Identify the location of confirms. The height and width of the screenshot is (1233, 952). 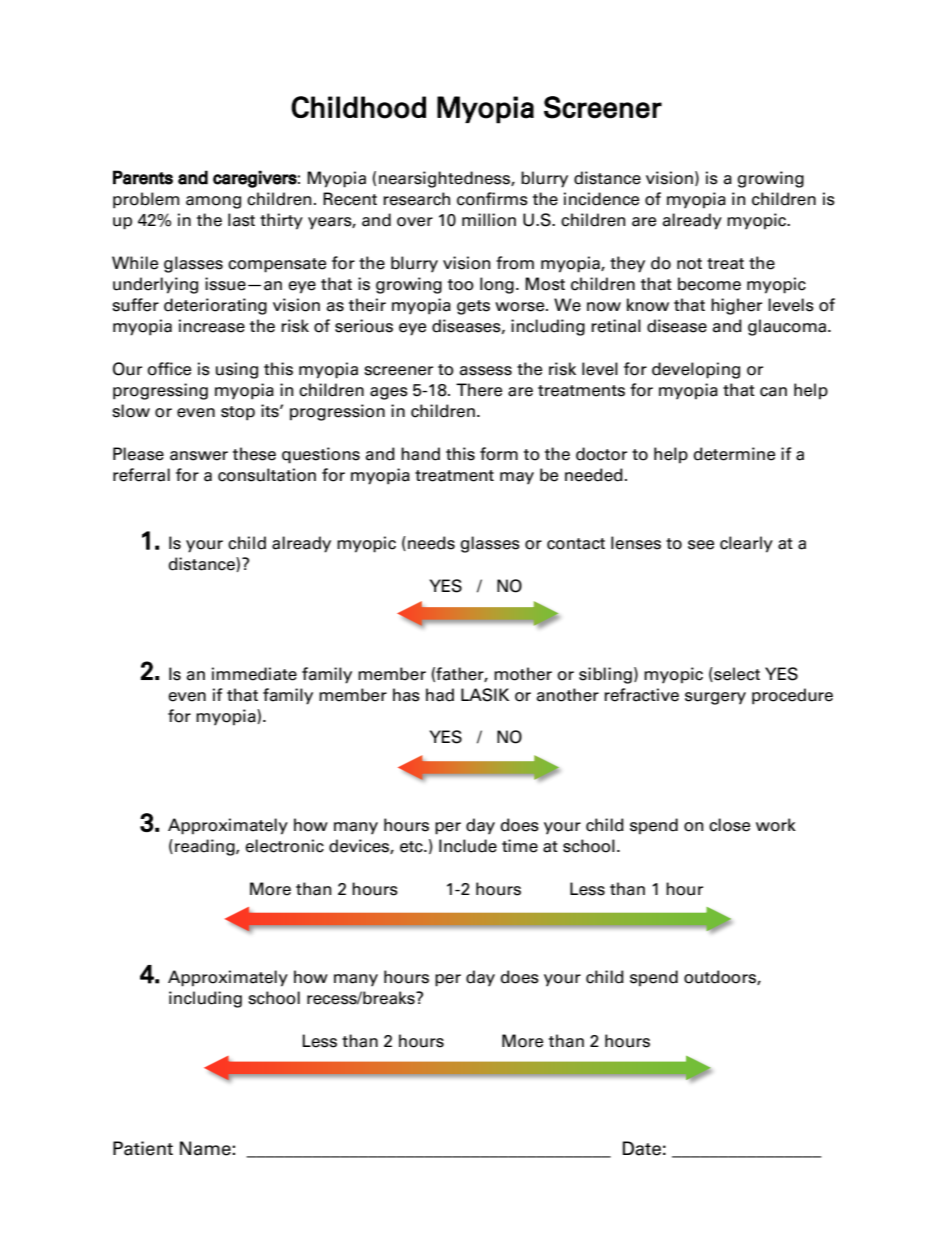
(492, 199).
